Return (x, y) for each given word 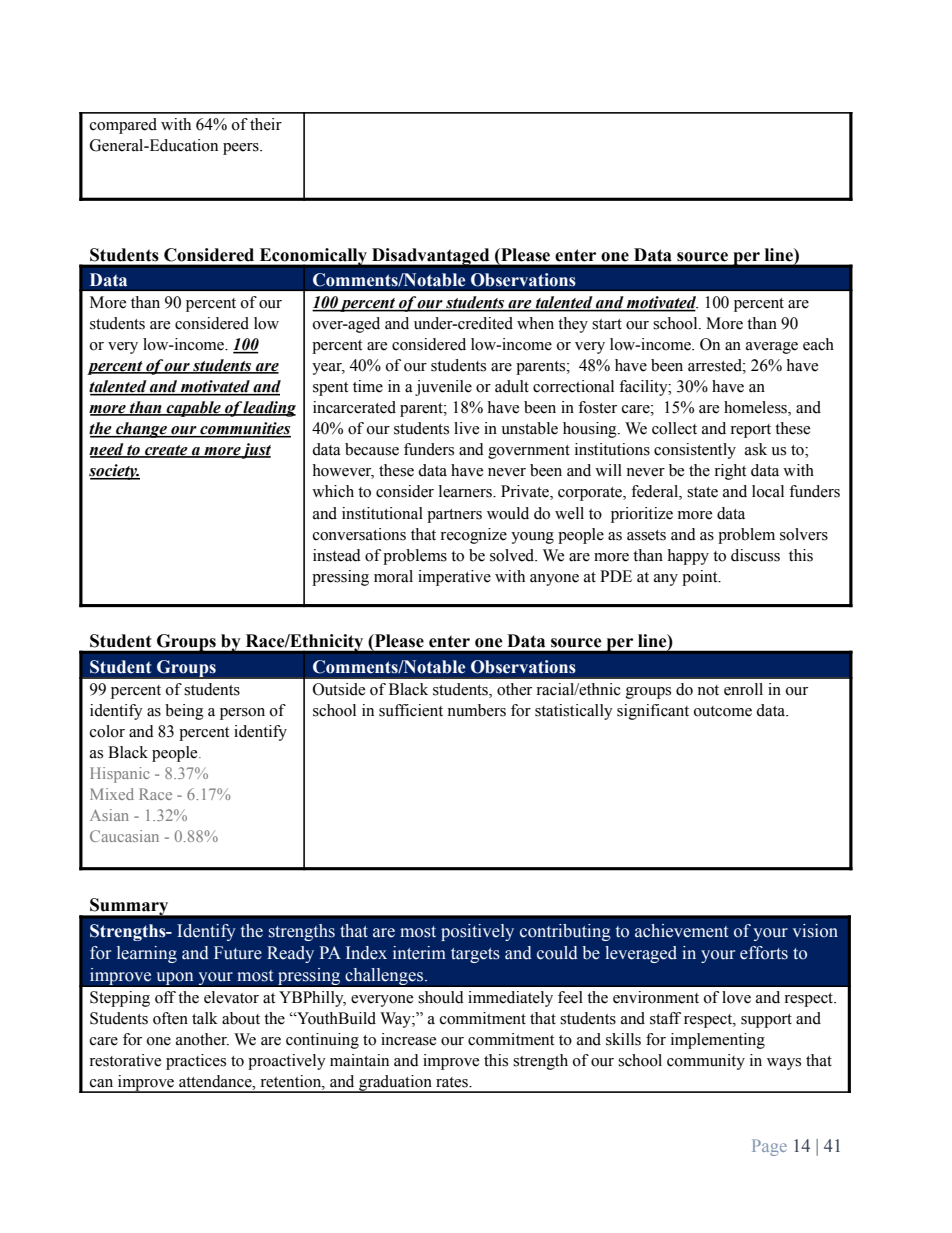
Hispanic (120, 775)
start (607, 324)
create (166, 451)
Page (769, 1147)
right (730, 472)
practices (196, 1062)
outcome (723, 711)
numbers (476, 710)
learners (466, 491)
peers (242, 149)
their (266, 124)
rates (453, 1082)
